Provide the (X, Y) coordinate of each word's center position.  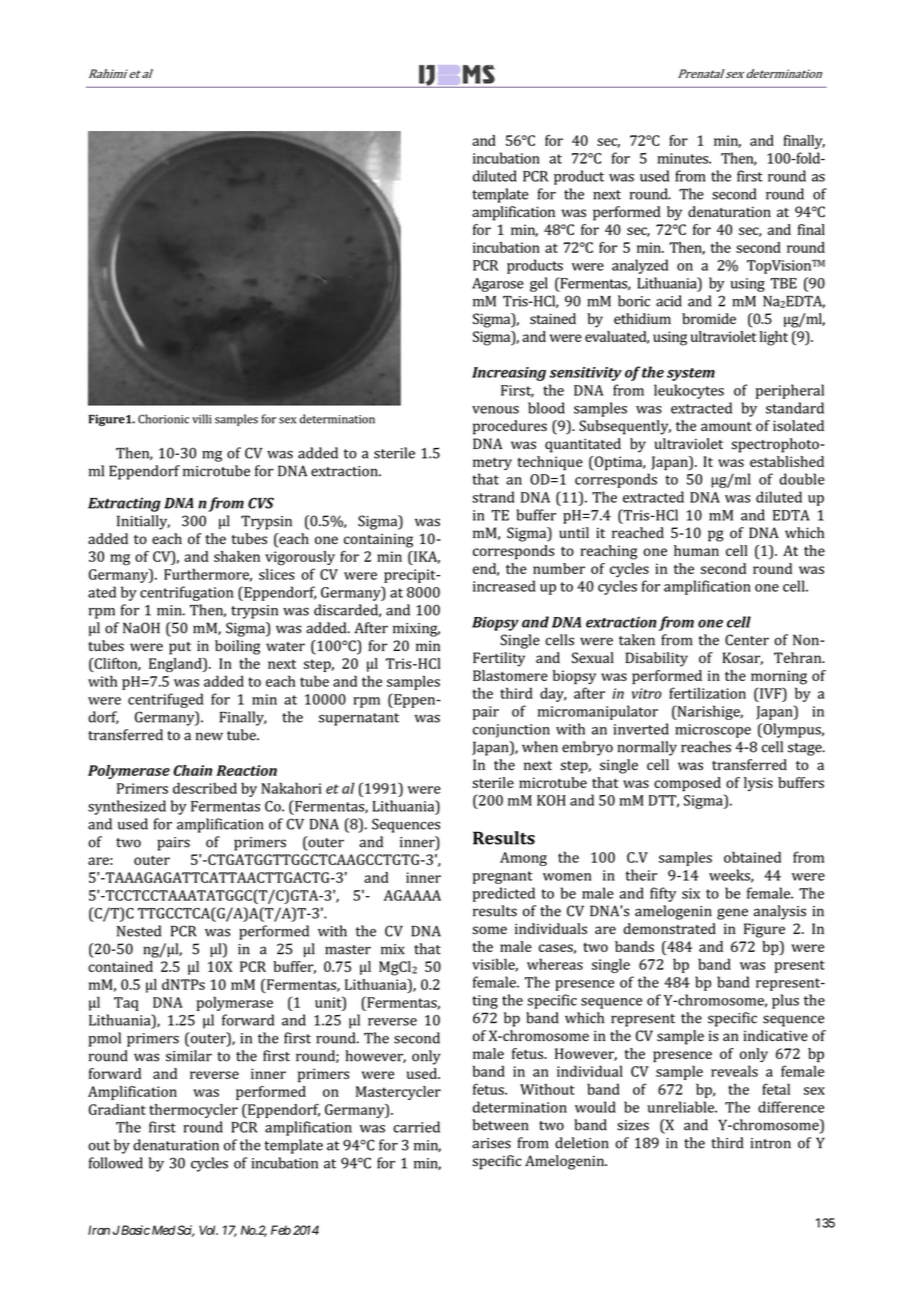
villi (201, 419)
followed (116, 1163)
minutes (683, 158)
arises (491, 1143)
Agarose (498, 285)
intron (771, 1143)
